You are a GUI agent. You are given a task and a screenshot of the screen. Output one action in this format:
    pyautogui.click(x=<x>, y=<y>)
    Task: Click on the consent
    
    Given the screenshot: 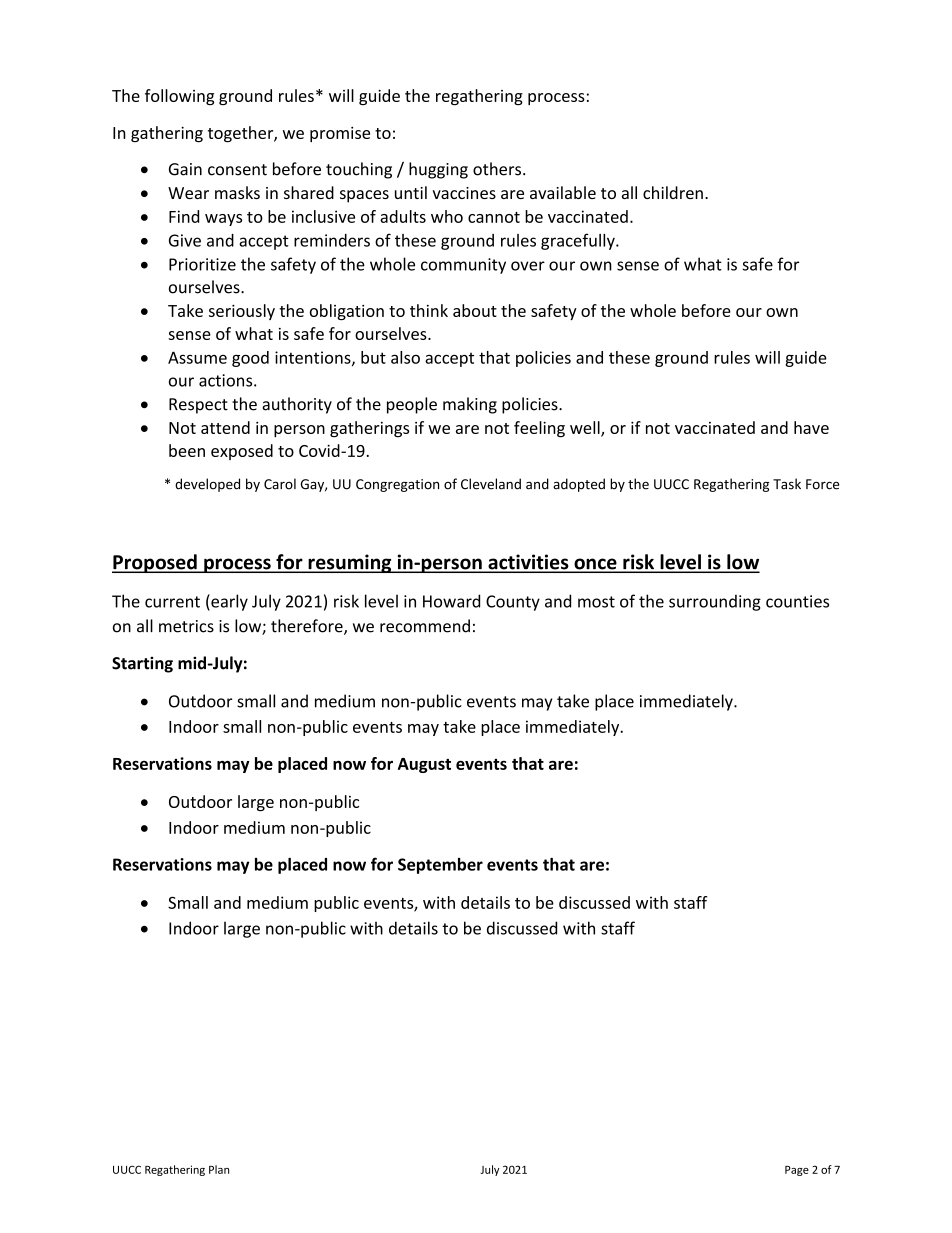 What is the action you would take?
    pyautogui.click(x=237, y=170)
